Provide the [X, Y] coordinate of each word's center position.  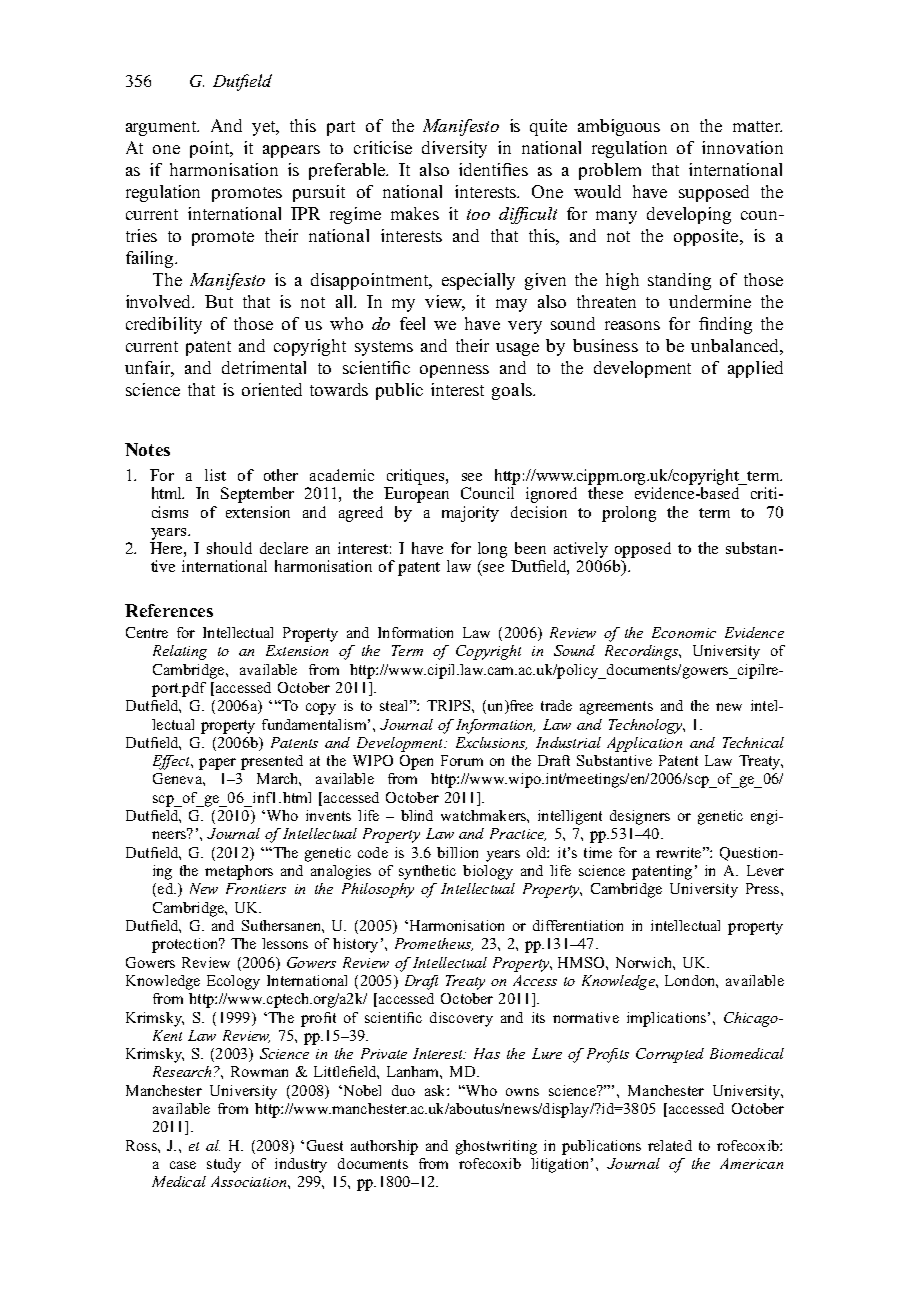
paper [217, 764]
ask [436, 1090]
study [224, 1165]
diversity [454, 149]
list [215, 475]
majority [470, 514]
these [605, 493]
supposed [714, 193]
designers [640, 817]
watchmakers [484, 815]
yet [265, 128]
